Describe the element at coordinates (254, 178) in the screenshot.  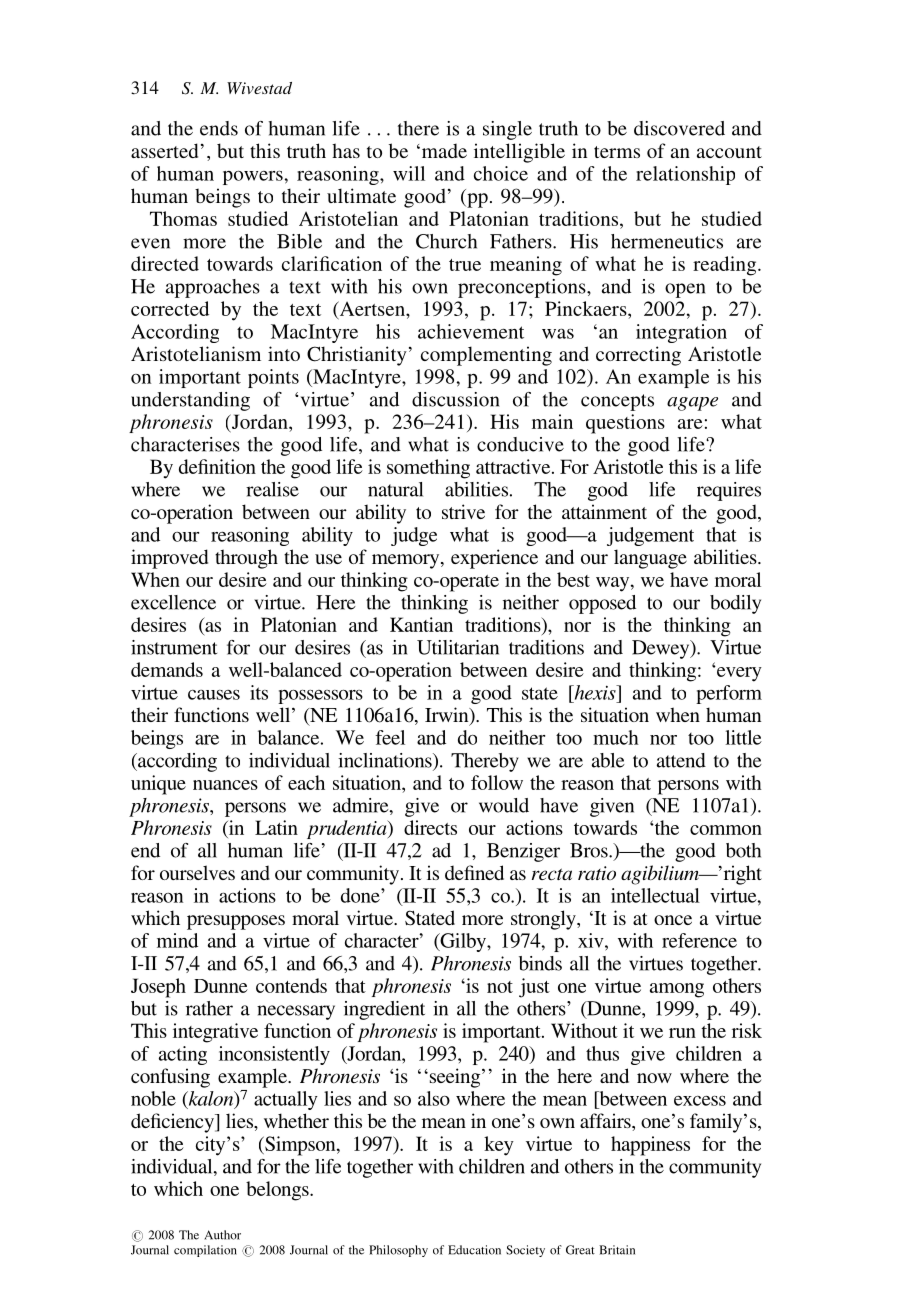
I see `powers` at that location.
